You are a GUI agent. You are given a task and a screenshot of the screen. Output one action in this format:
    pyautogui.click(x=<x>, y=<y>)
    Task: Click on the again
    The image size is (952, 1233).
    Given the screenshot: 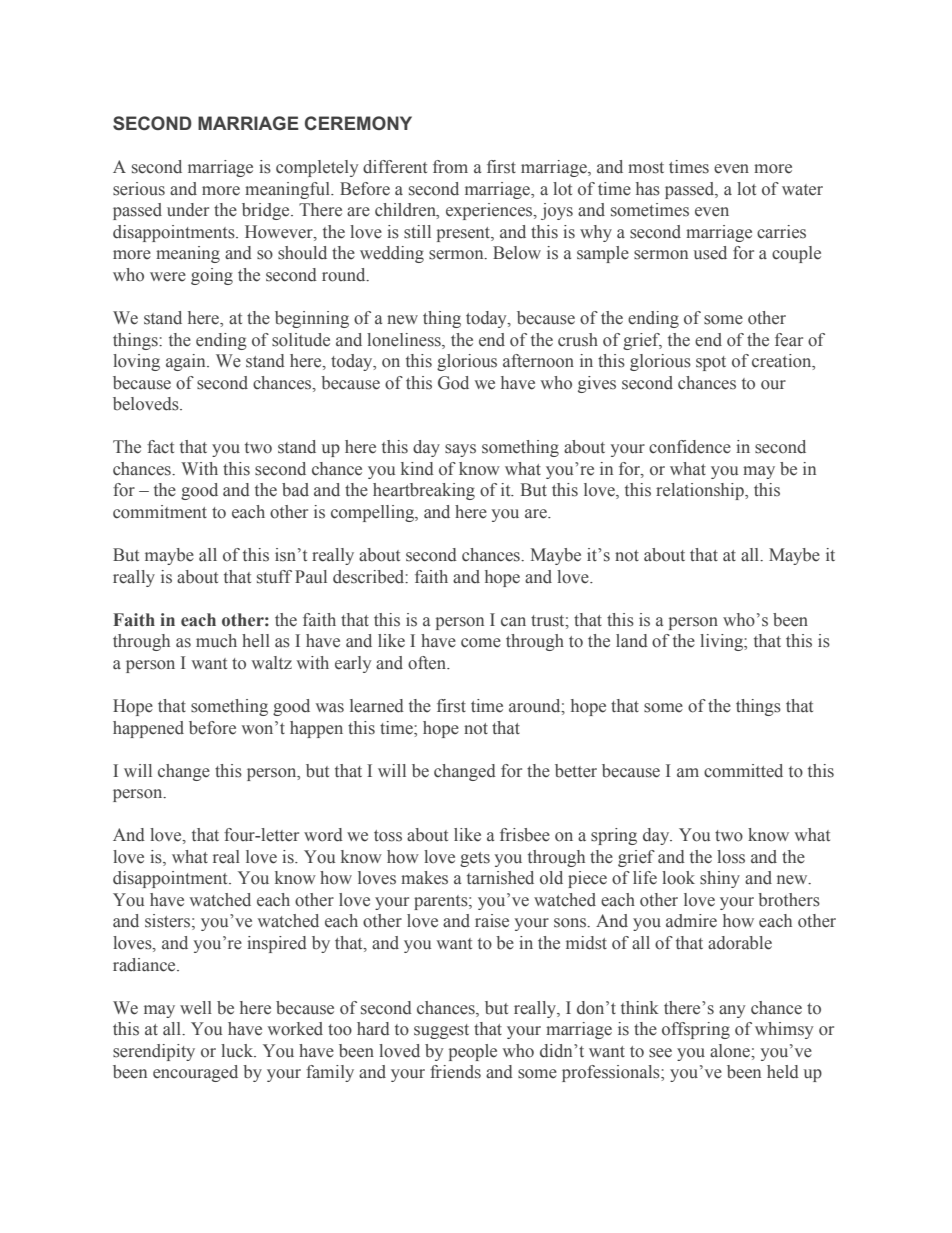 What is the action you would take?
    pyautogui.click(x=187, y=362)
